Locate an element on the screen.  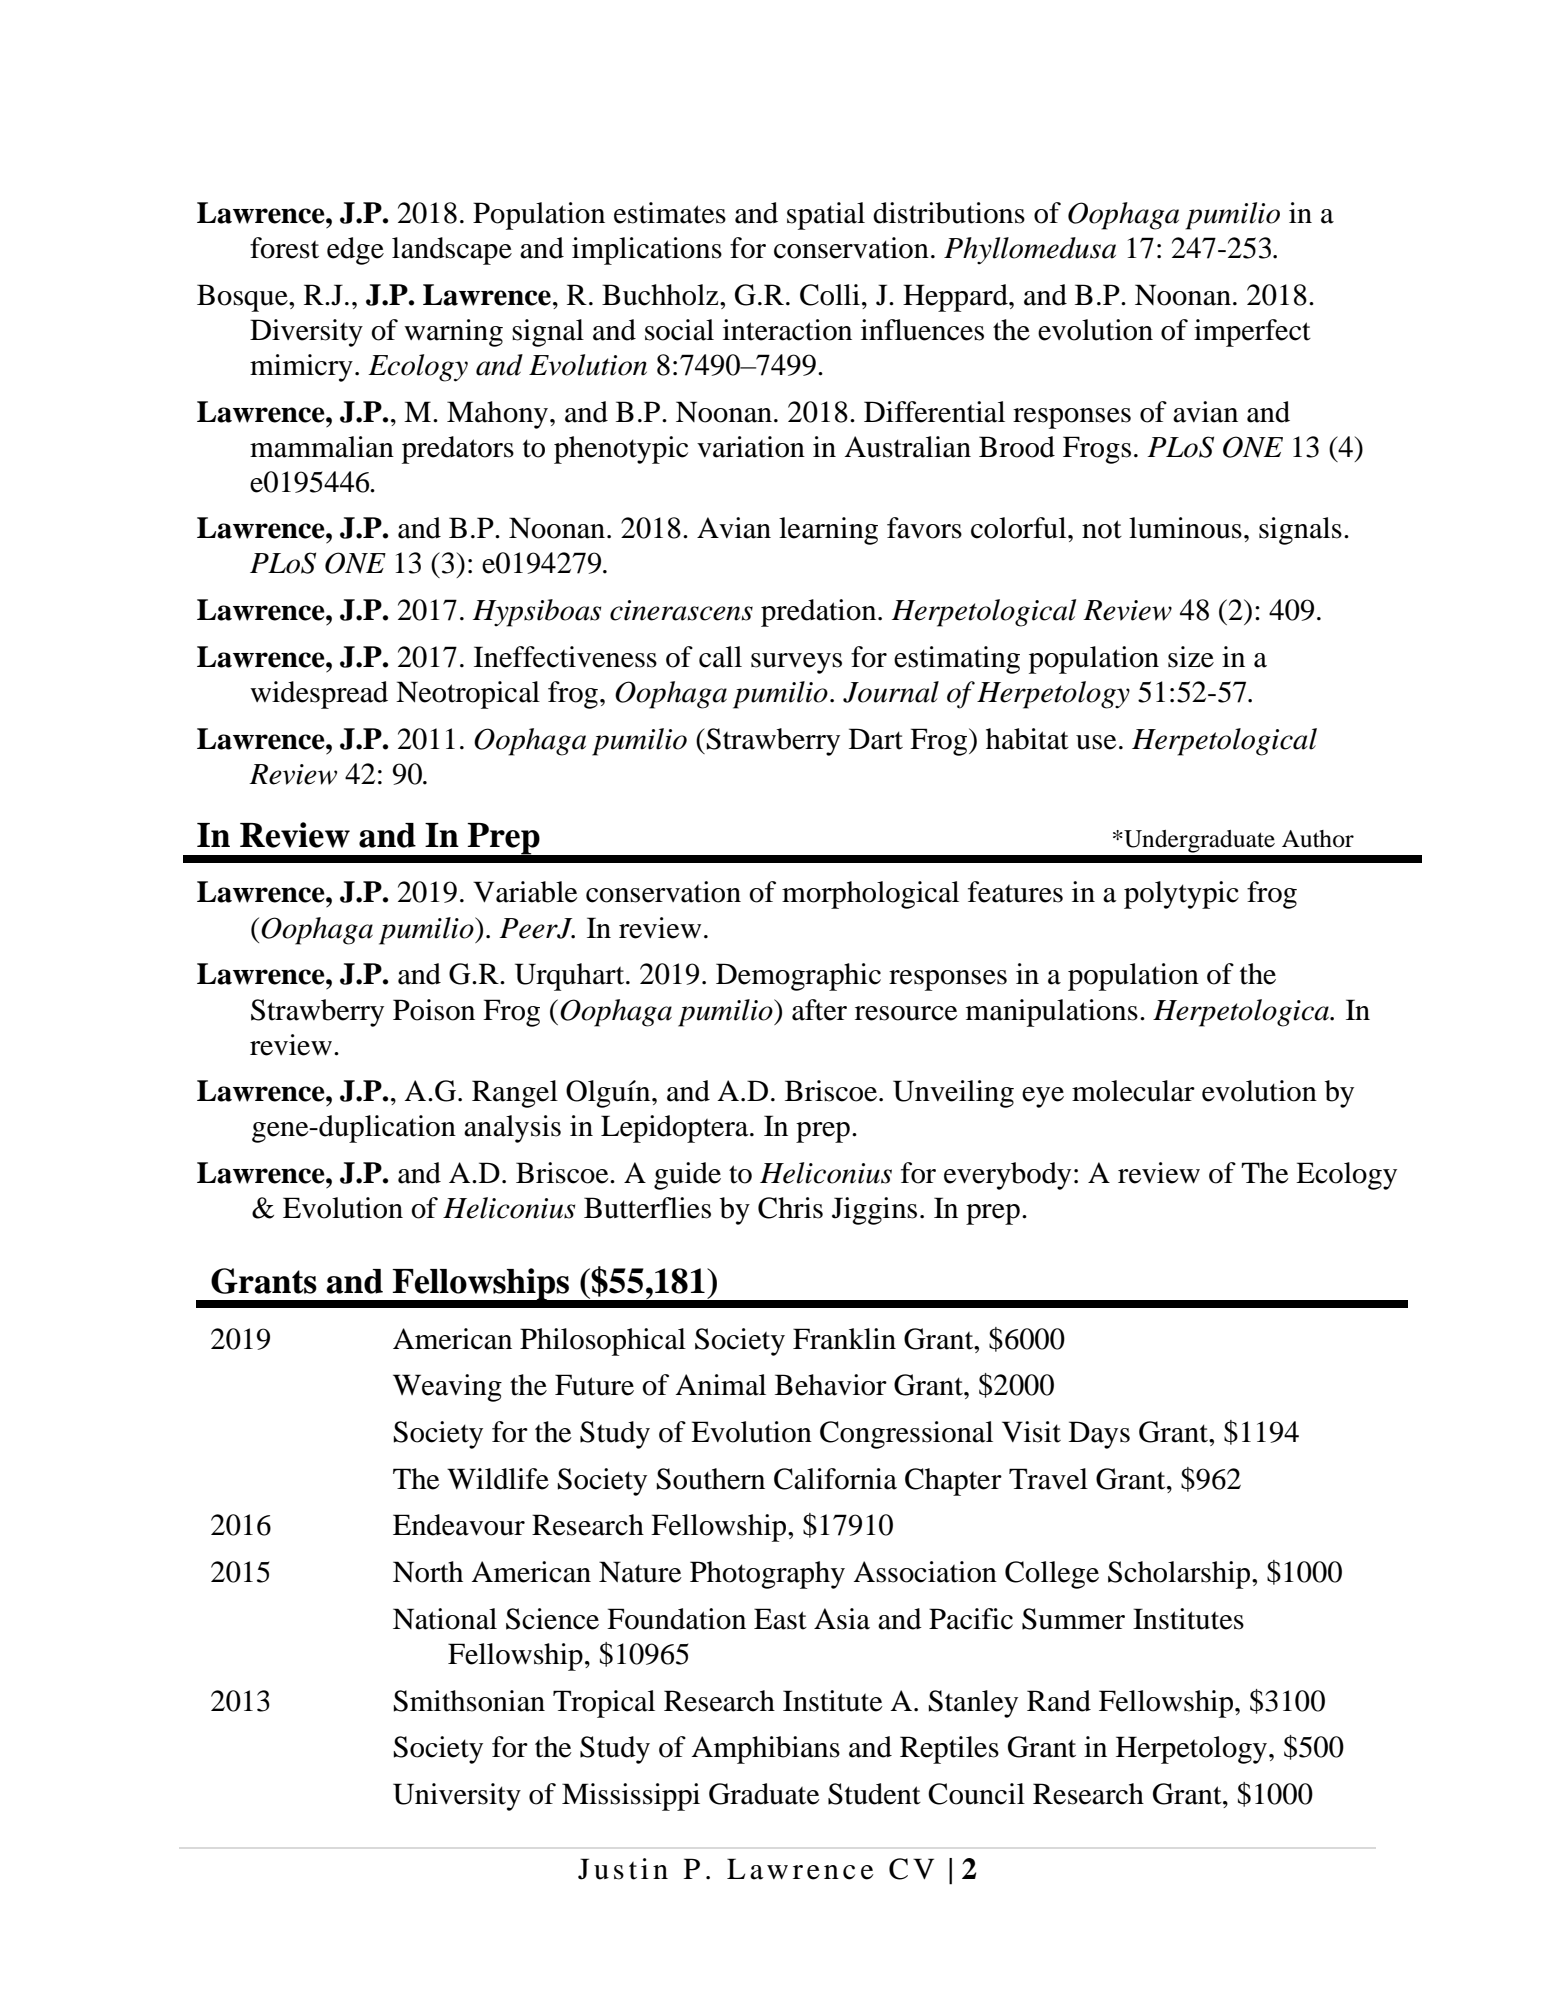
Amphibians is located at coordinates (765, 1750).
